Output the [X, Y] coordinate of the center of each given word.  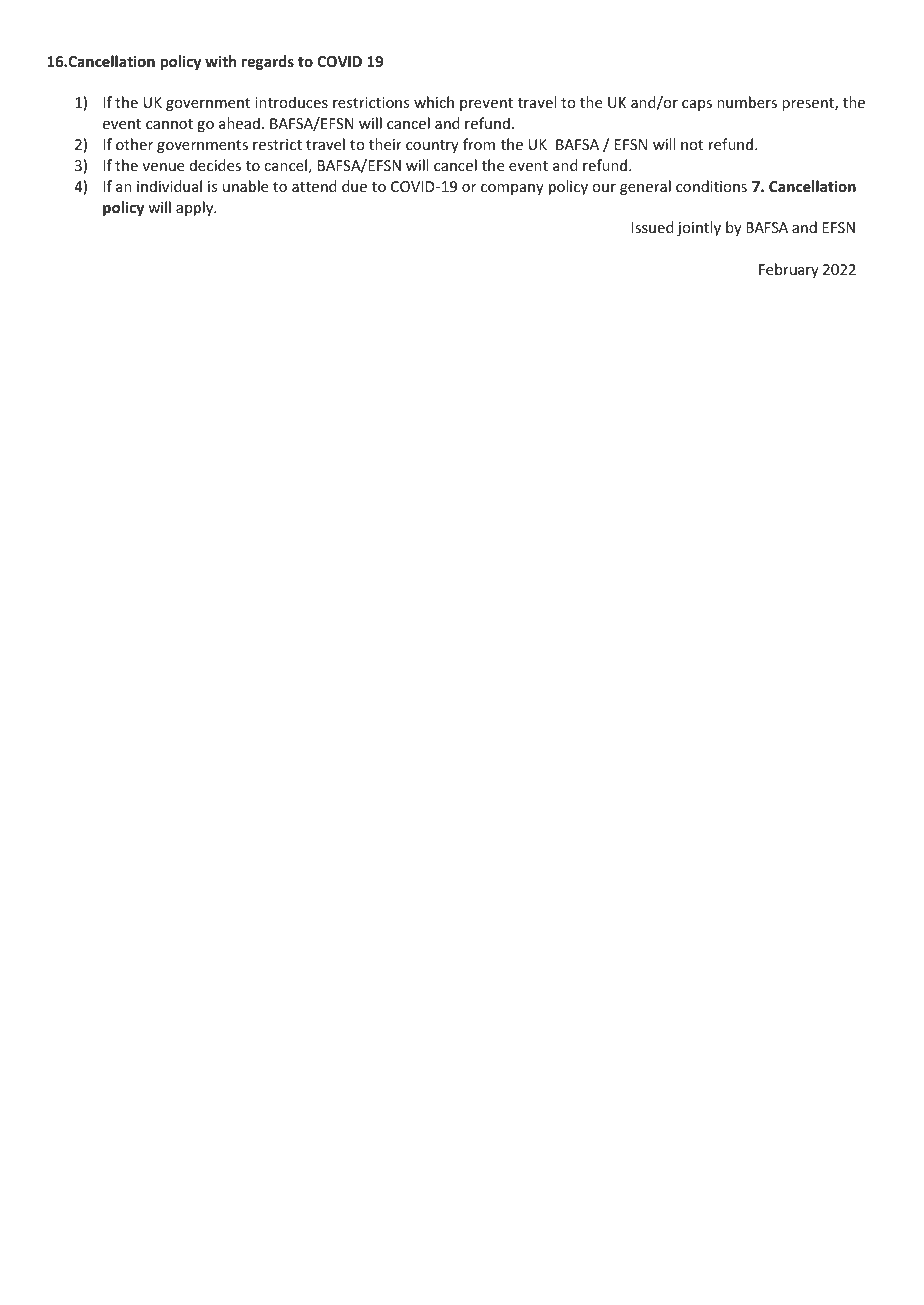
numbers [747, 102]
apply [196, 208]
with [220, 61]
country [432, 146]
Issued [652, 227]
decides [215, 165]
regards [267, 62]
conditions [711, 186]
